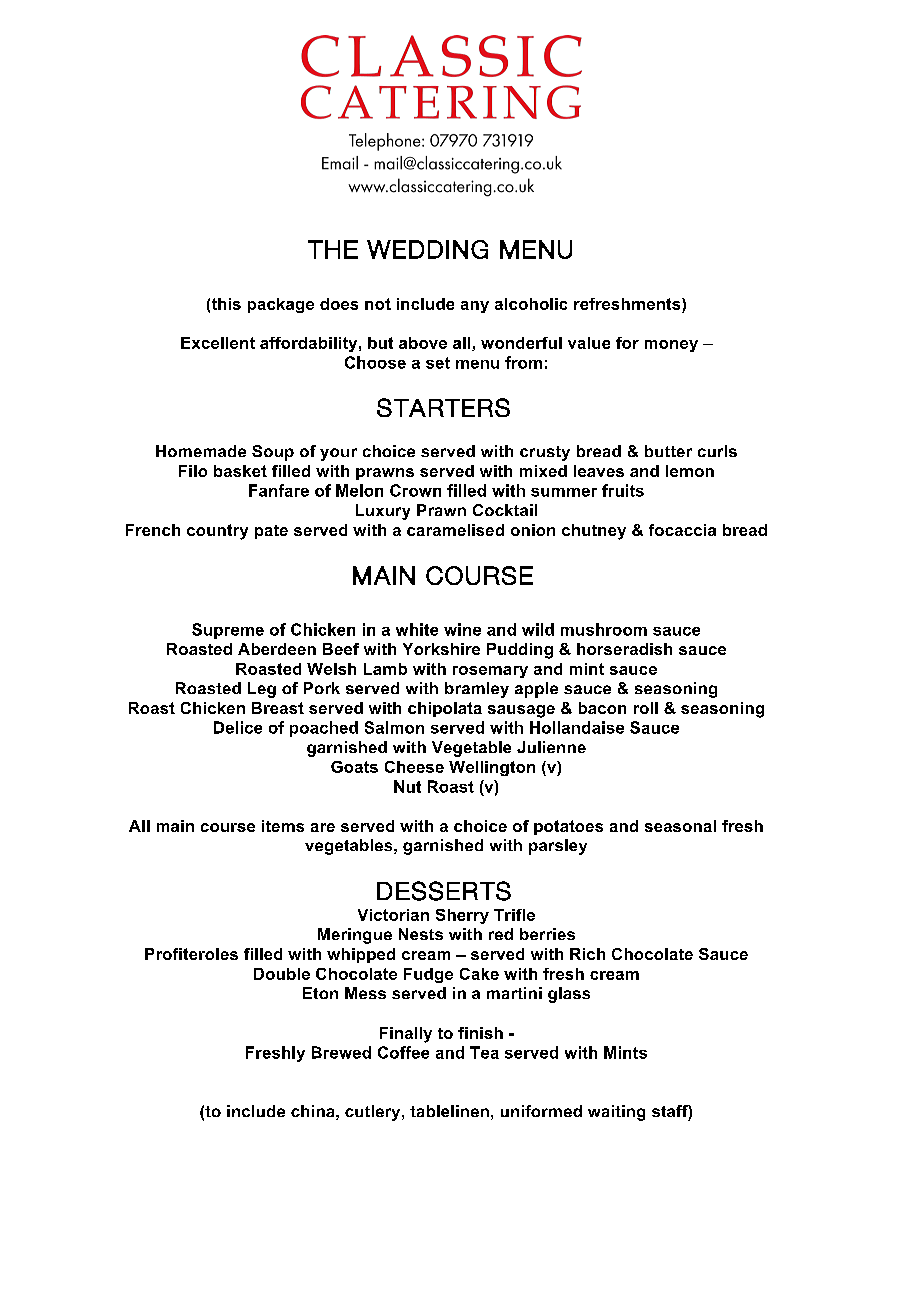 The width and height of the page is (924, 1308). Describe the element at coordinates (623, 490) in the page. I see `fruits` at that location.
